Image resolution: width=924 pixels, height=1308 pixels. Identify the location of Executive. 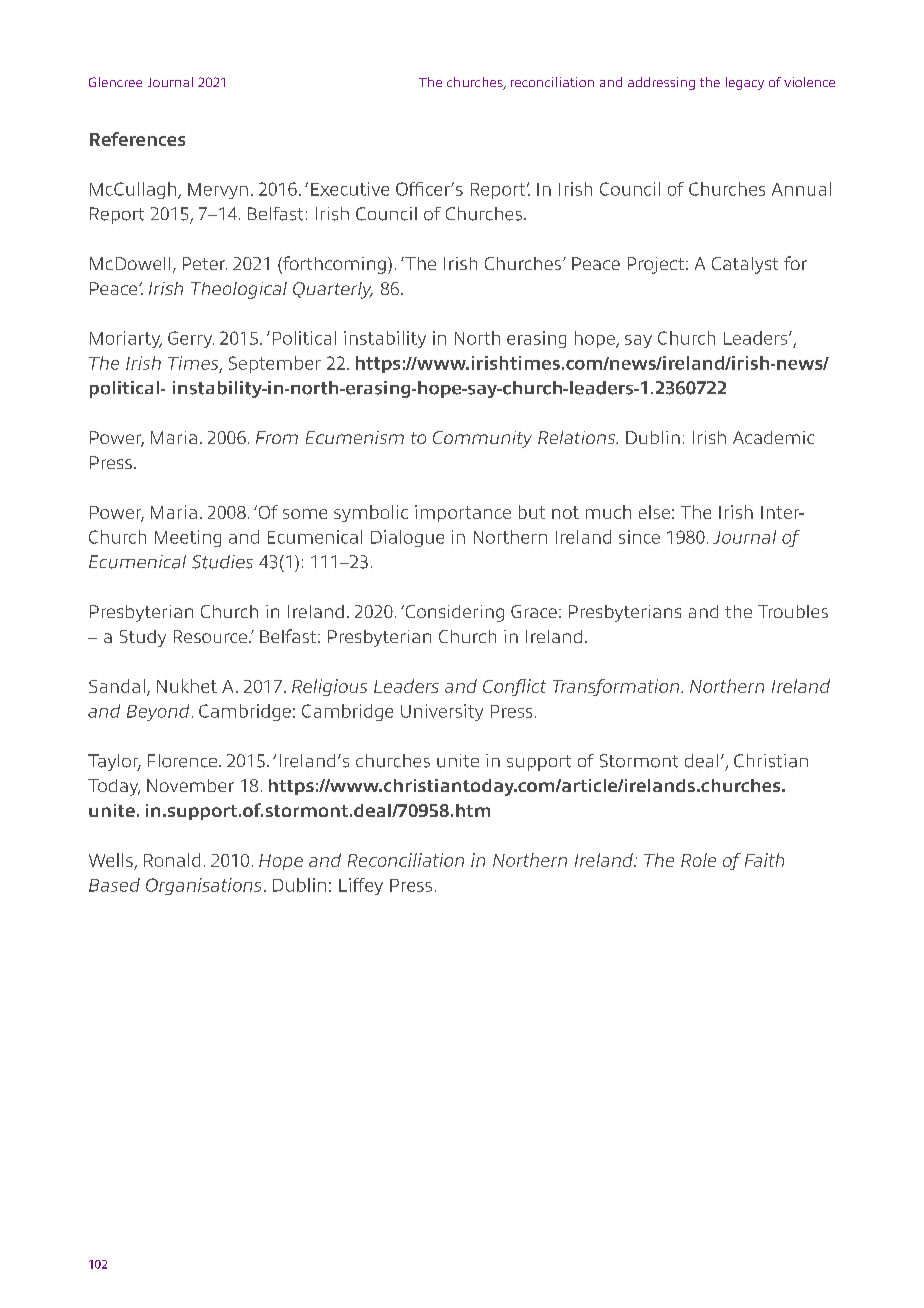
(350, 189).
